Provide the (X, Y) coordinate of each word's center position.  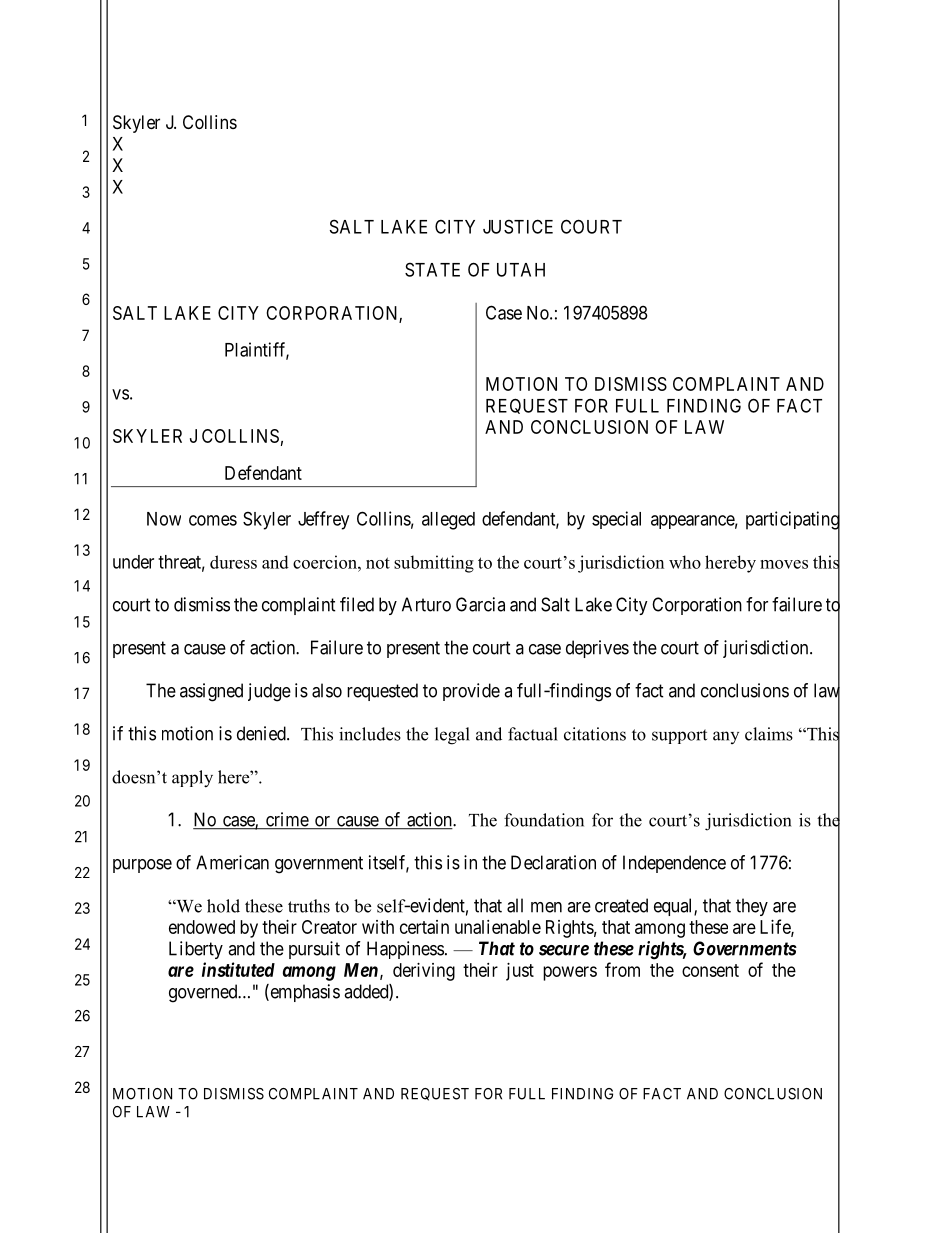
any (726, 737)
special (616, 520)
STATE (432, 269)
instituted (238, 969)
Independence (674, 864)
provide (471, 692)
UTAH (521, 270)
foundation (544, 820)
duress (233, 562)
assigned (211, 692)
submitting (434, 564)
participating (793, 521)
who (685, 562)
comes (213, 520)
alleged (448, 521)
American (232, 862)
